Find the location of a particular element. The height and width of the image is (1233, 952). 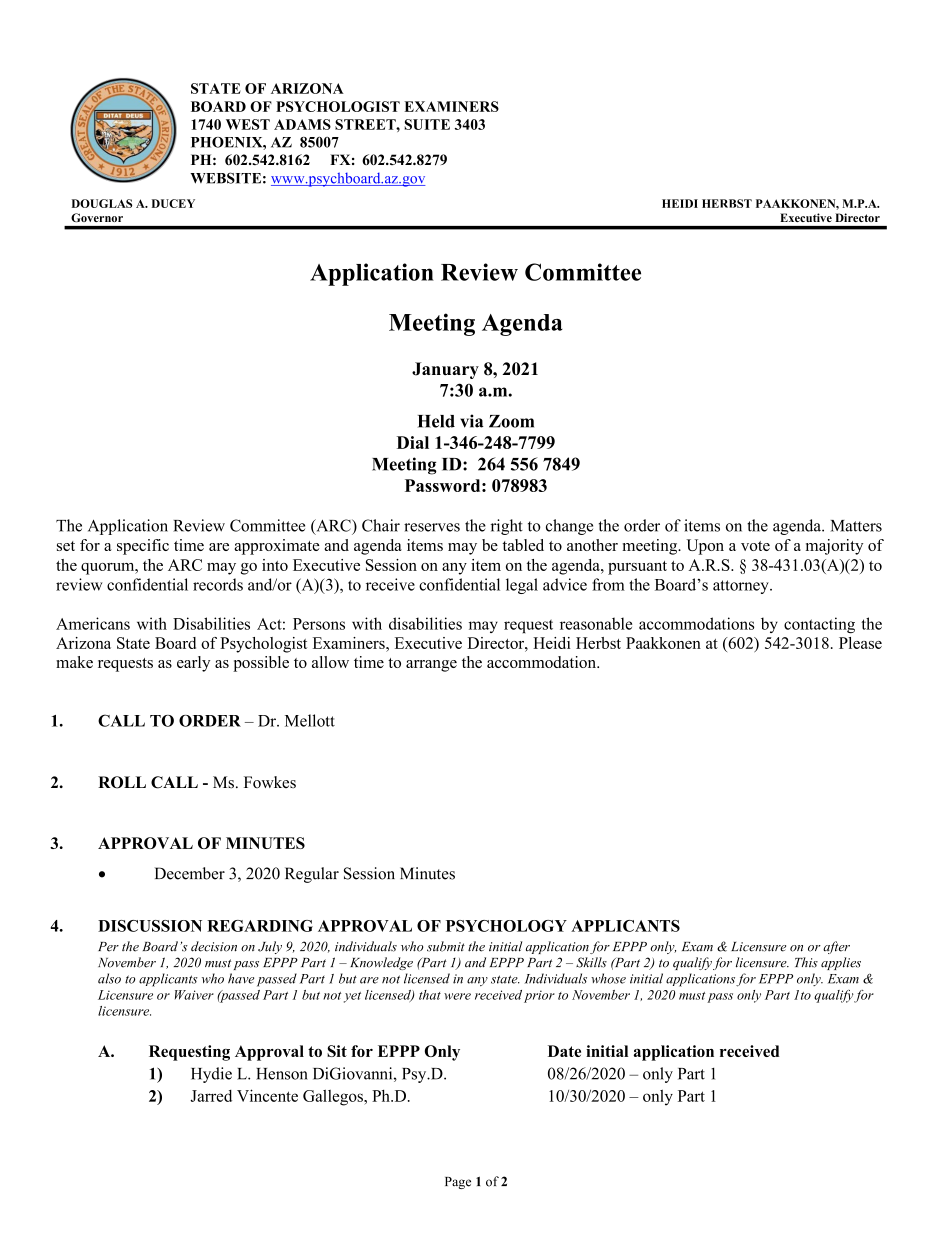

vote is located at coordinates (755, 546).
